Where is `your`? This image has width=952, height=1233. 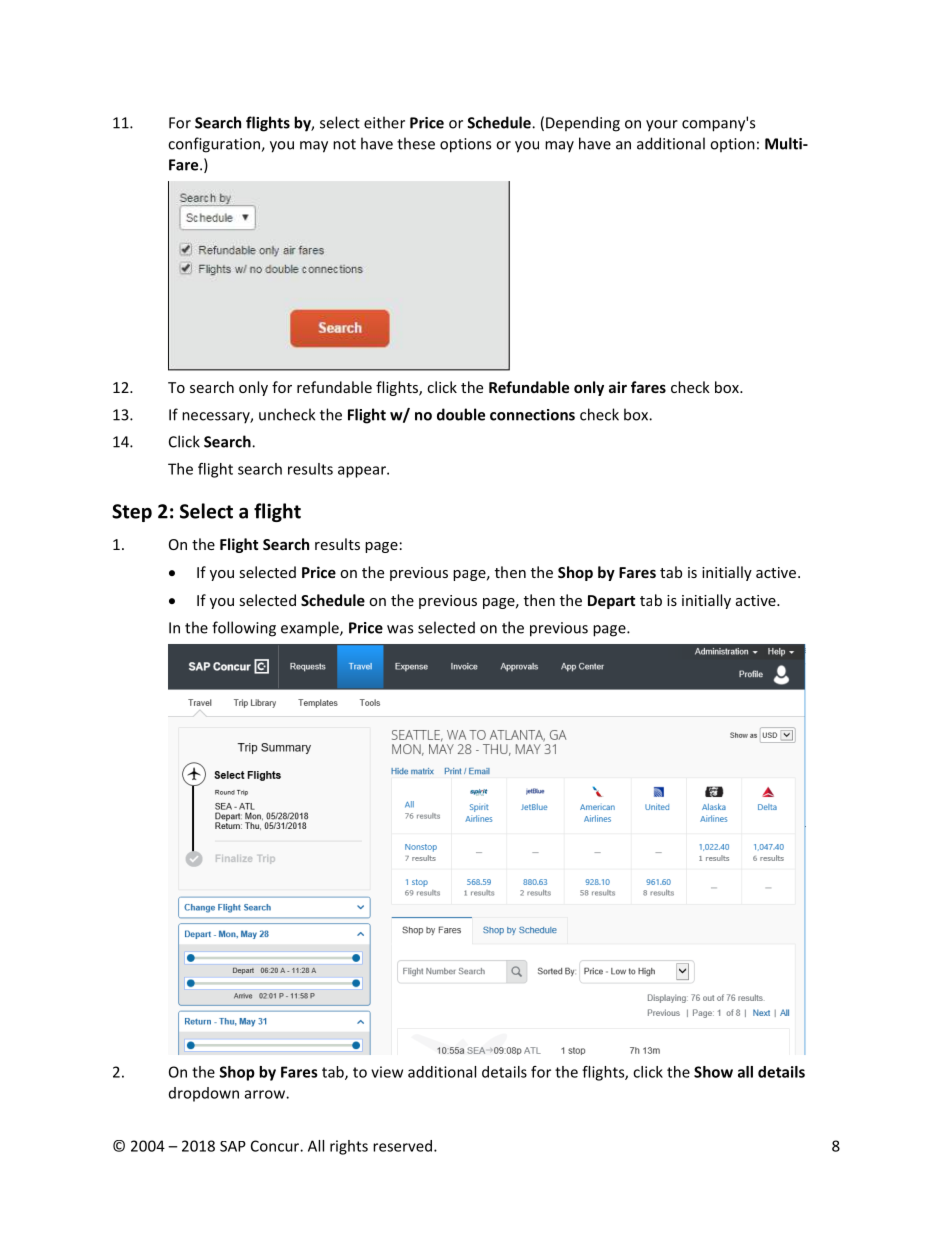 your is located at coordinates (662, 126).
